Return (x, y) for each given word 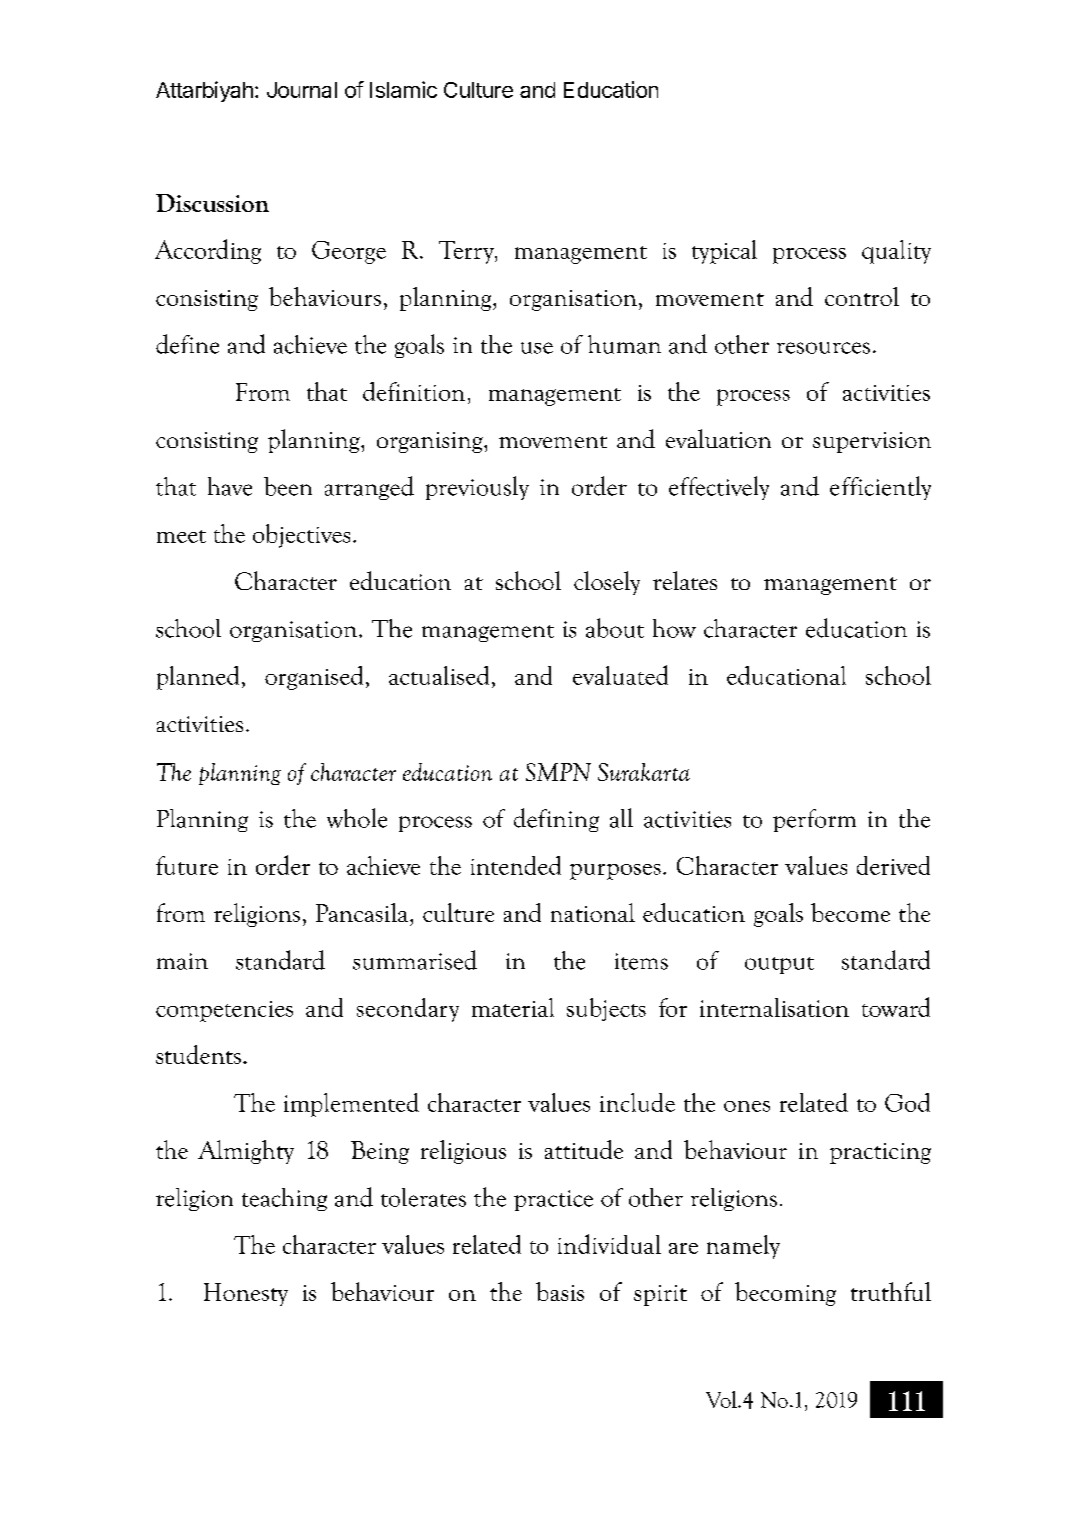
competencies (224, 1011)
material (513, 1007)
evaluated (620, 675)
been (288, 486)
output (779, 965)
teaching (284, 1199)
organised (314, 678)
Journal (302, 90)
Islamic (403, 89)
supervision (872, 442)
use (537, 348)
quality (896, 252)
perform (814, 820)
